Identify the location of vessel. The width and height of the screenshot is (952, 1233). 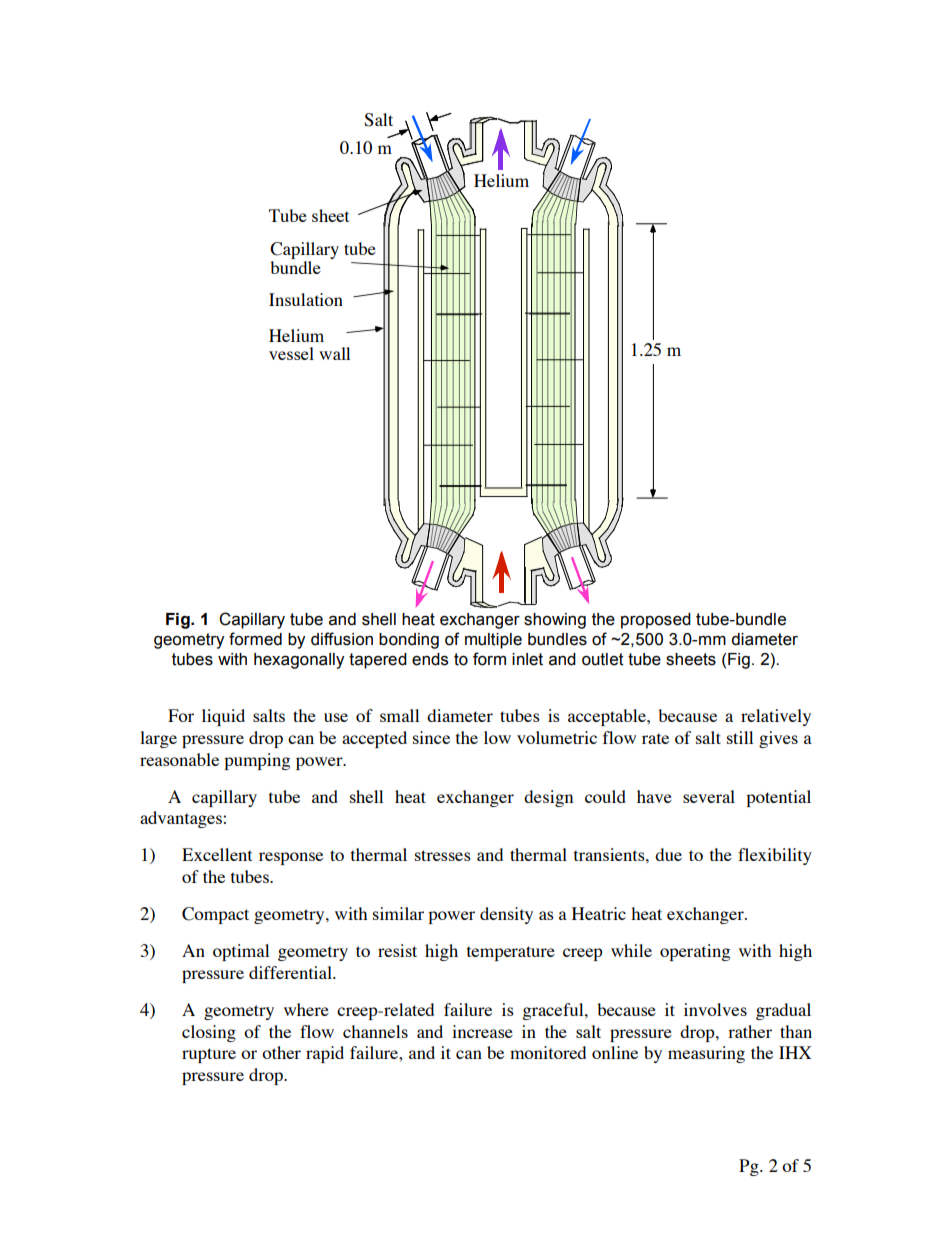
(291, 353).
